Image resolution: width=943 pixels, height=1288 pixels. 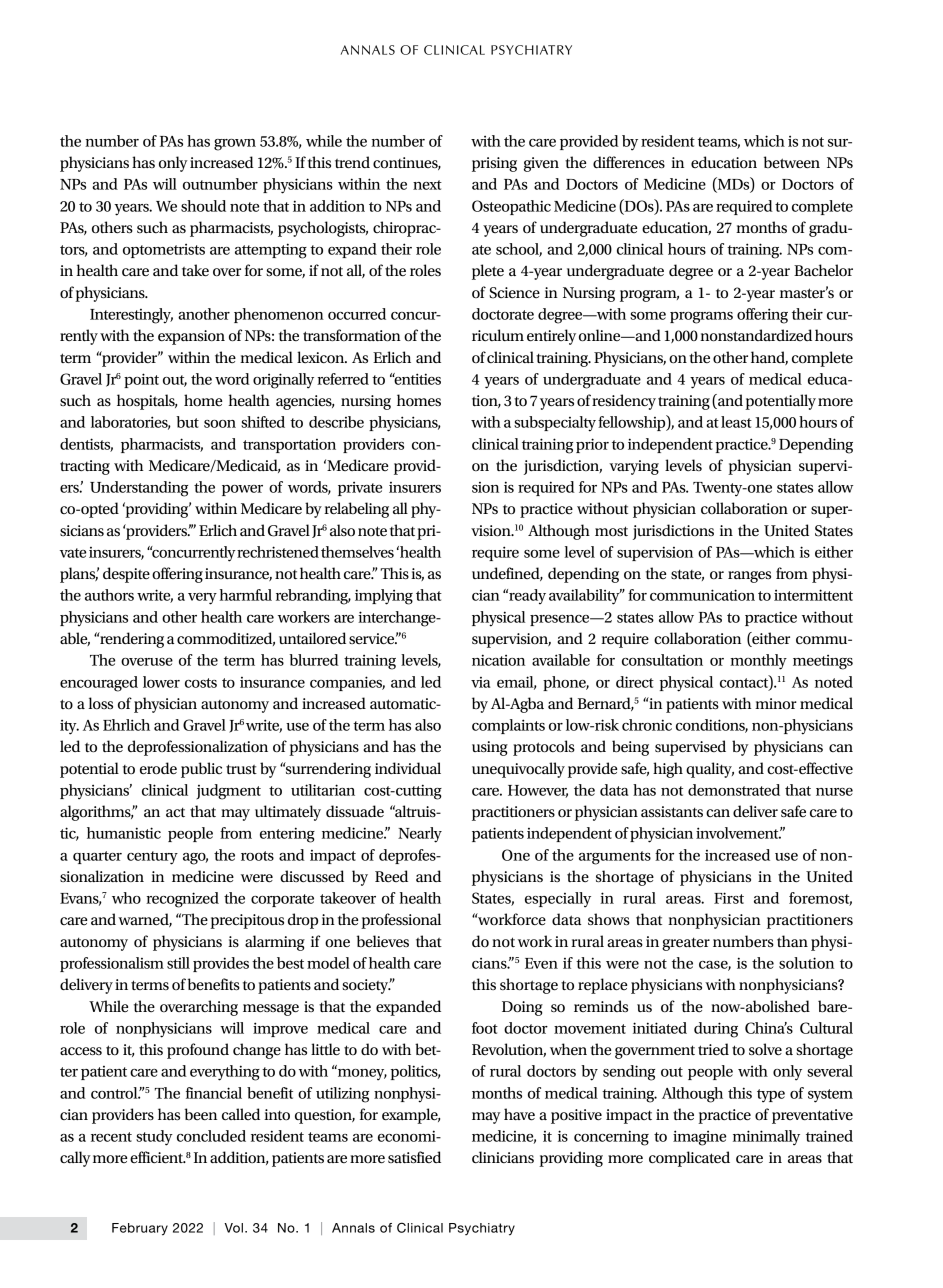 I want to click on believes, so click(x=383, y=941).
